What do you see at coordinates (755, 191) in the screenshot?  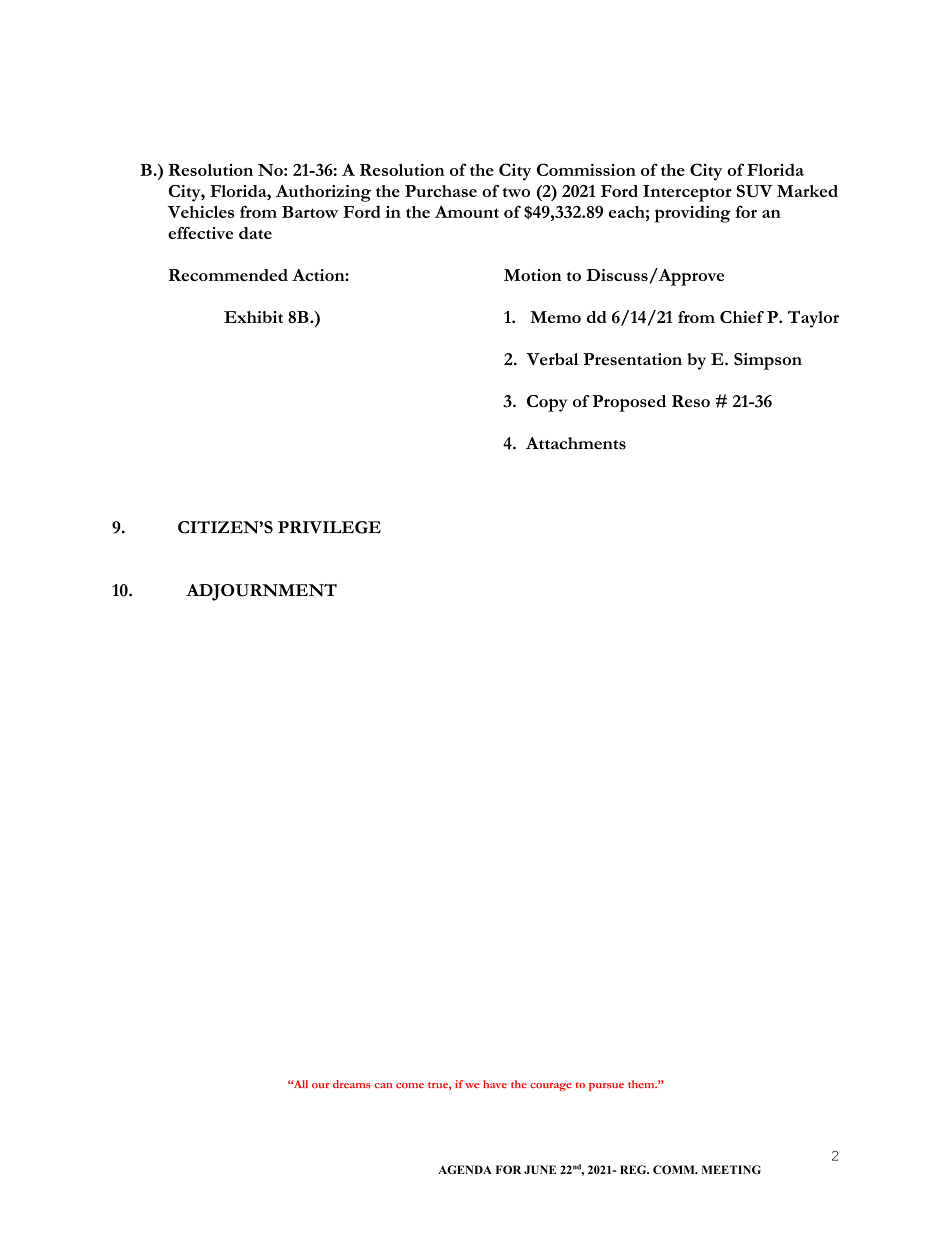 I see `SUV` at bounding box center [755, 191].
